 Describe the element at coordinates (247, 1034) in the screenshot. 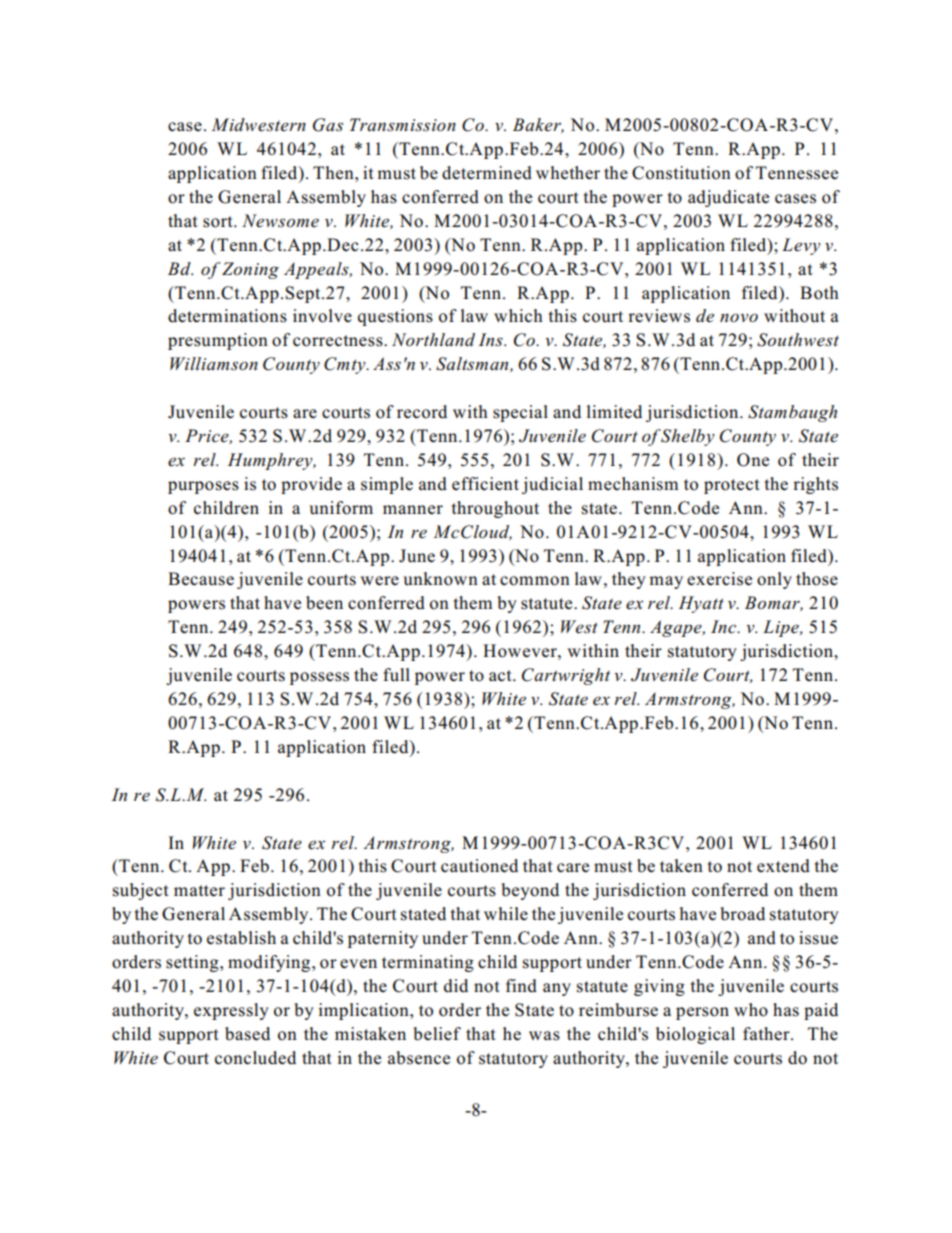

I see `based` at that location.
